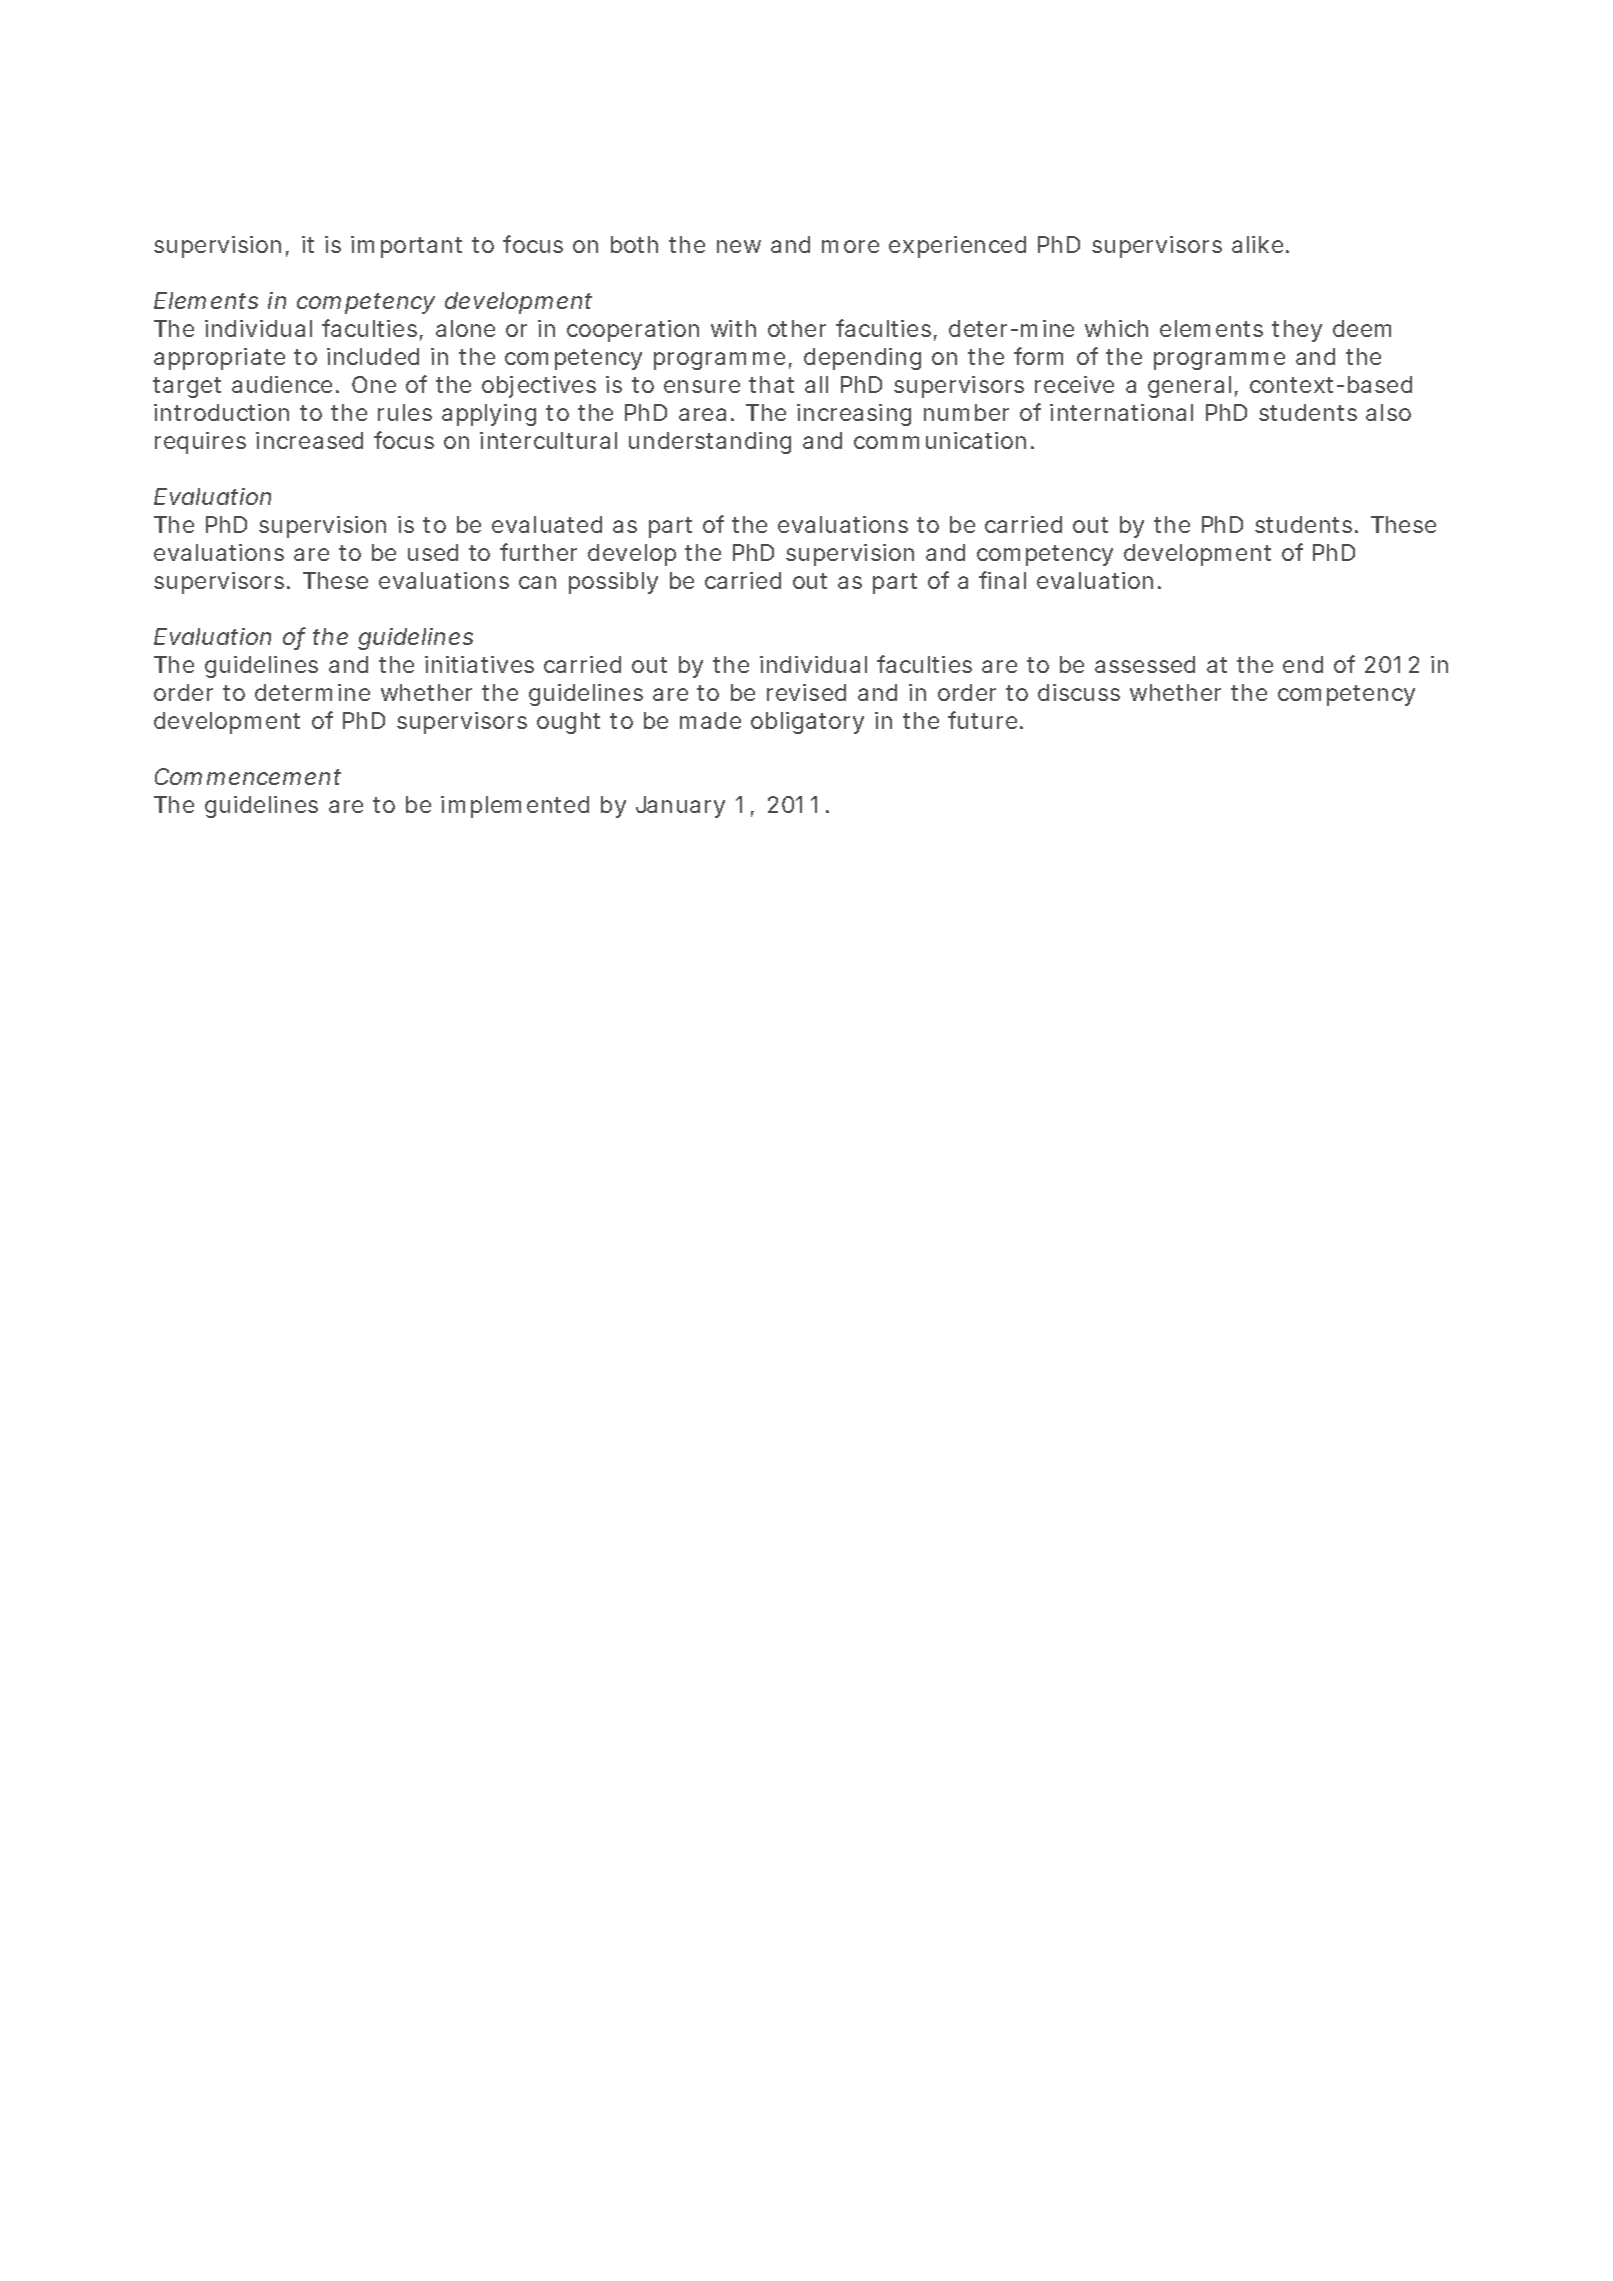 This screenshot has height=2281, width=1613. Describe the element at coordinates (816, 384) in the screenshot. I see `all` at that location.
